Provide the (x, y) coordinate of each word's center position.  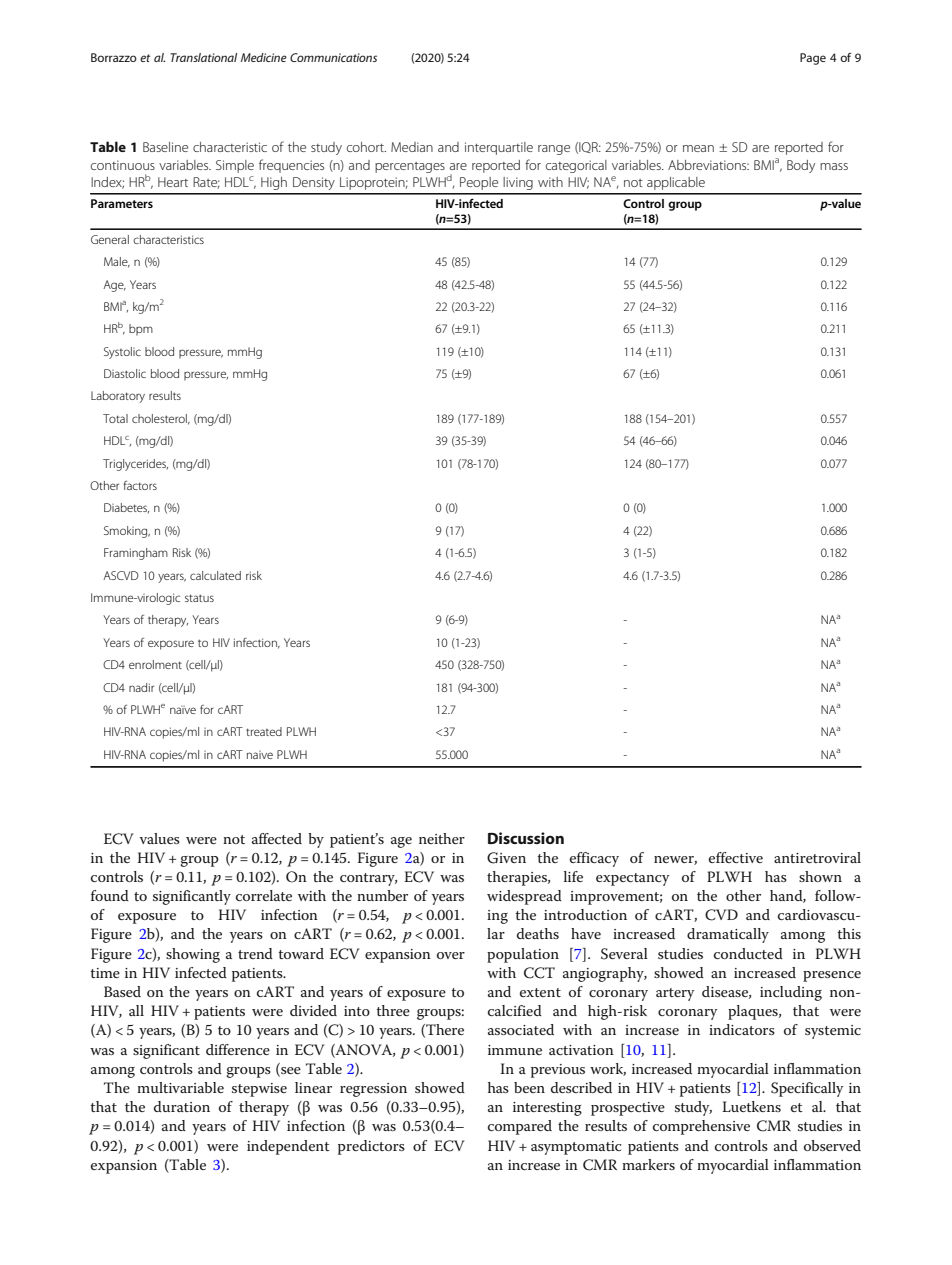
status (199, 598)
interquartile (499, 148)
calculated (215, 575)
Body (801, 166)
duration (182, 1106)
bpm (141, 329)
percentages (410, 167)
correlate (264, 895)
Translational (203, 57)
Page (813, 59)
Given (506, 858)
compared (520, 1127)
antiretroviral (817, 857)
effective (736, 857)
